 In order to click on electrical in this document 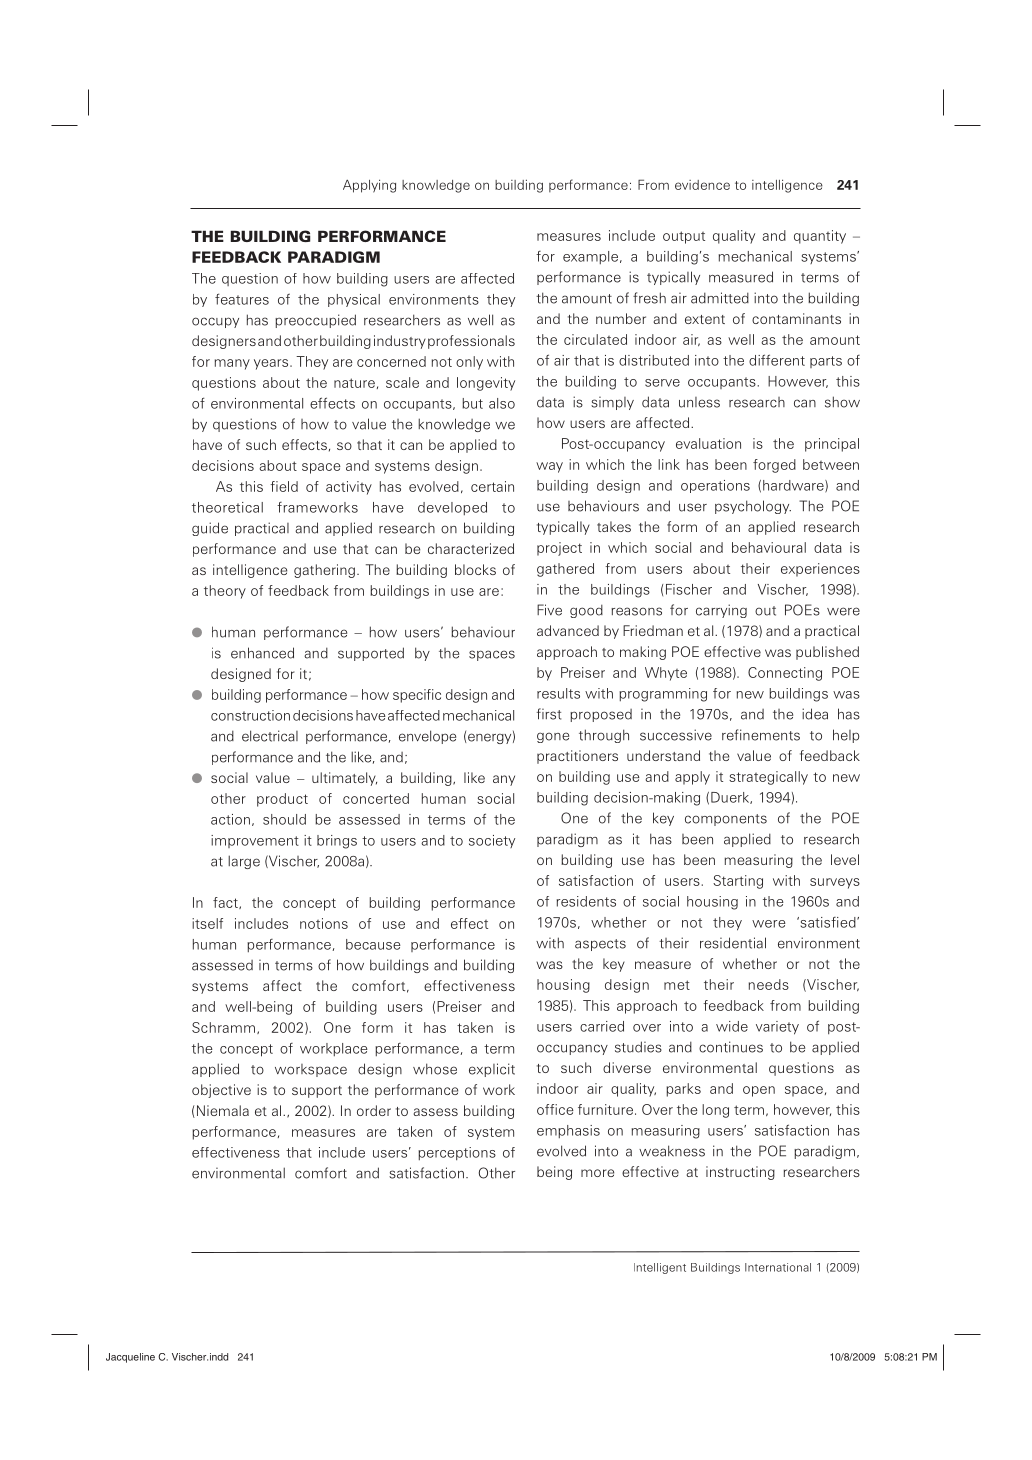, I will do `click(270, 736)`.
